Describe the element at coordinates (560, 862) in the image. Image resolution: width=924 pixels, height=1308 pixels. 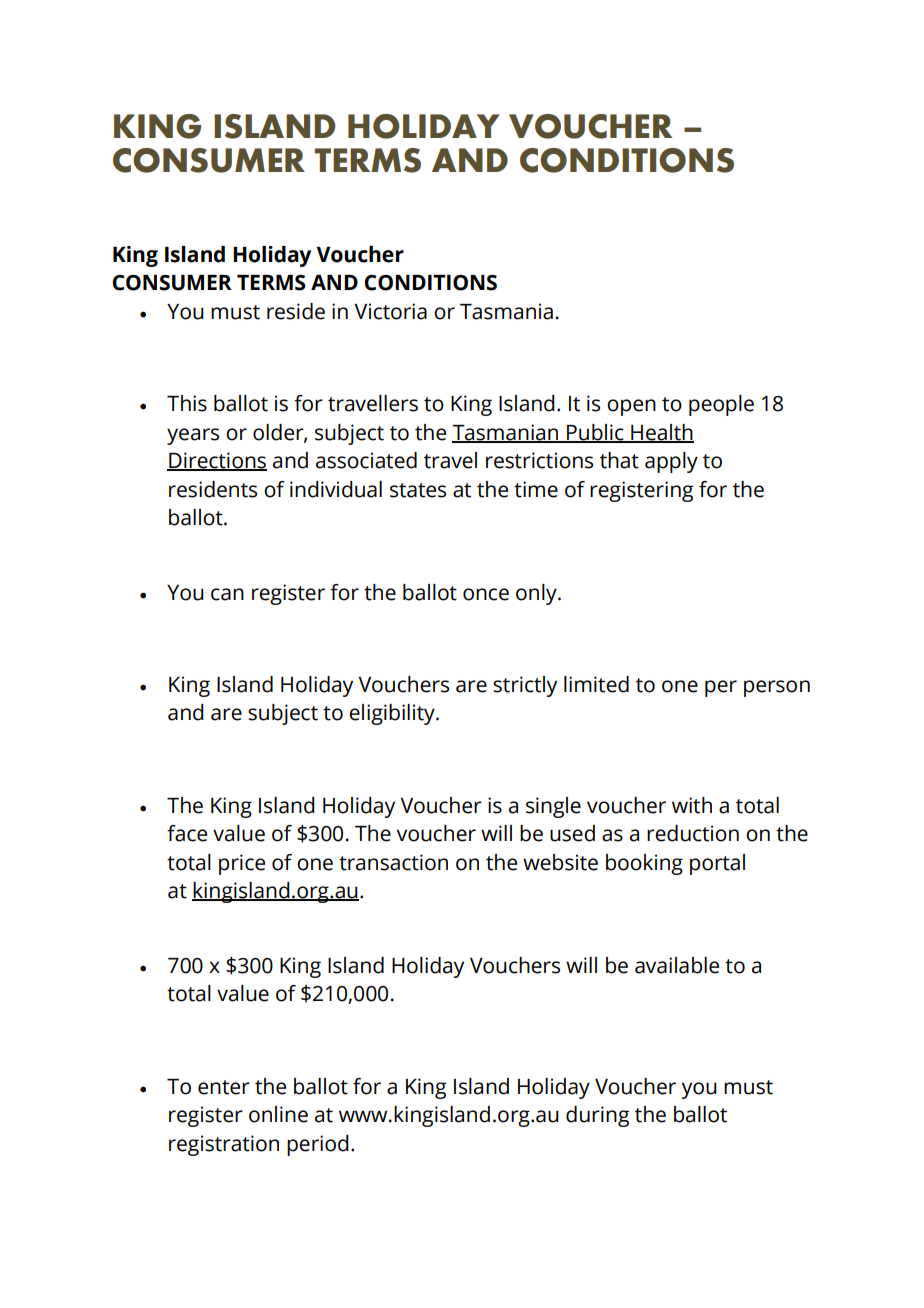
I see `website` at that location.
